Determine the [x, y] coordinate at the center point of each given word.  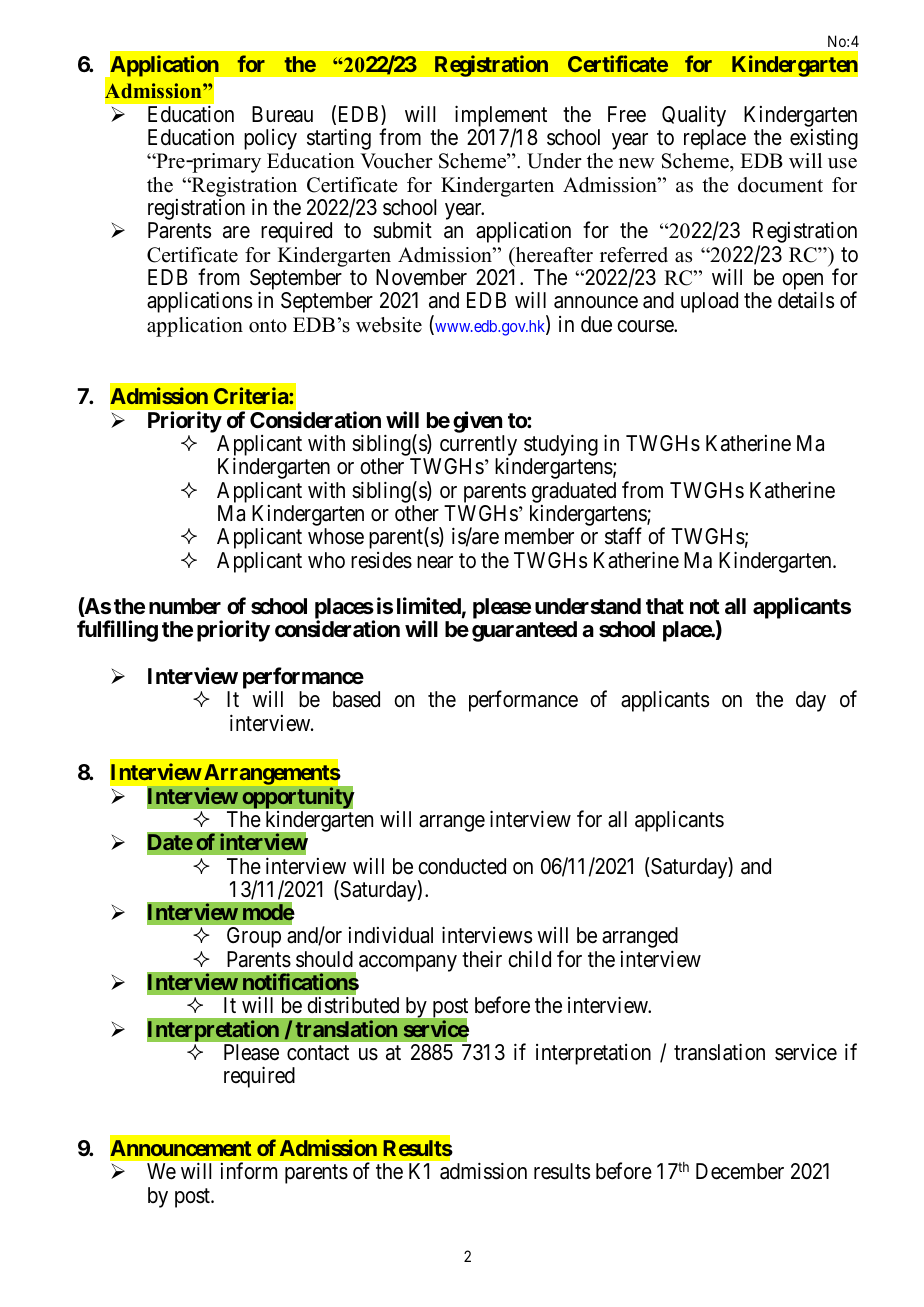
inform [249, 1171]
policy [270, 139]
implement [501, 117]
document [780, 185]
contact [318, 1053]
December [740, 1171]
